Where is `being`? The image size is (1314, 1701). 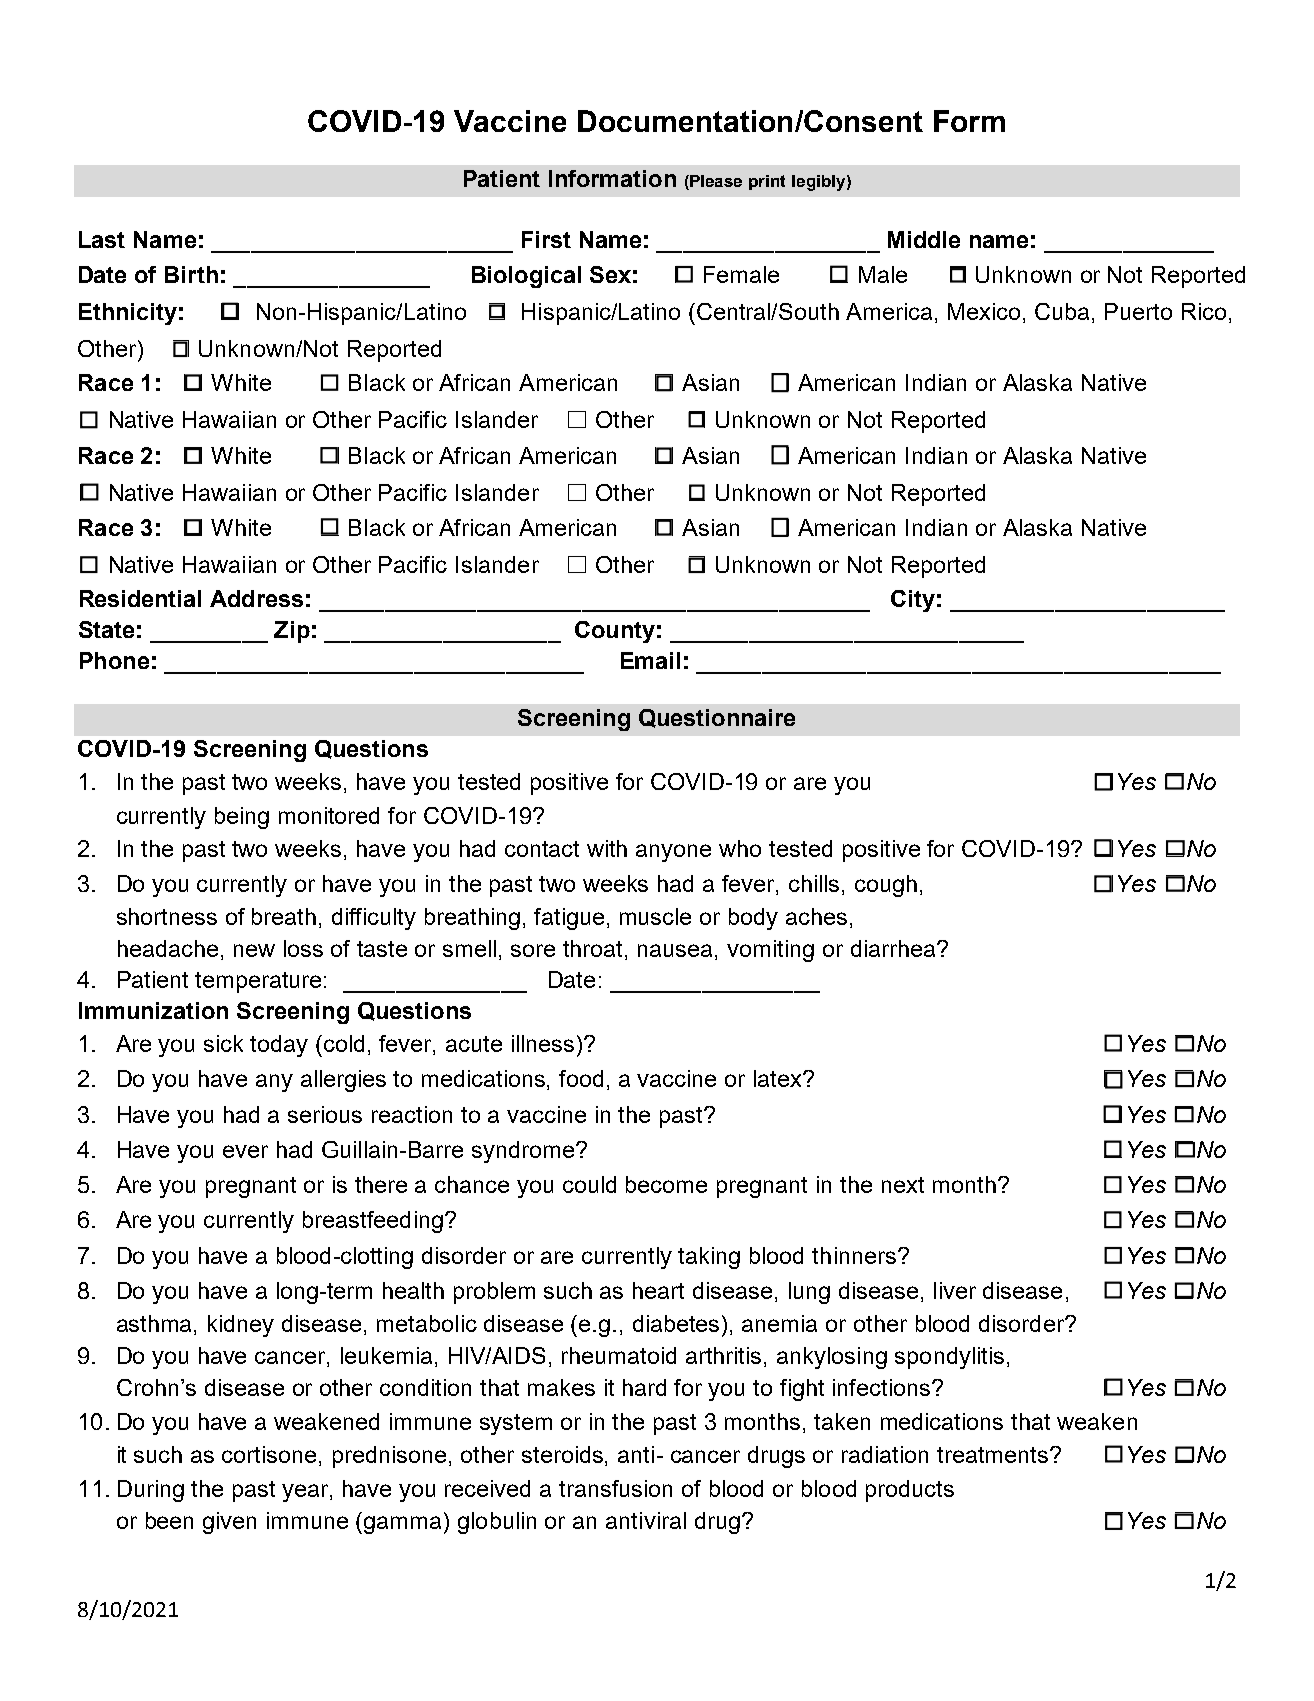
being is located at coordinates (242, 818).
